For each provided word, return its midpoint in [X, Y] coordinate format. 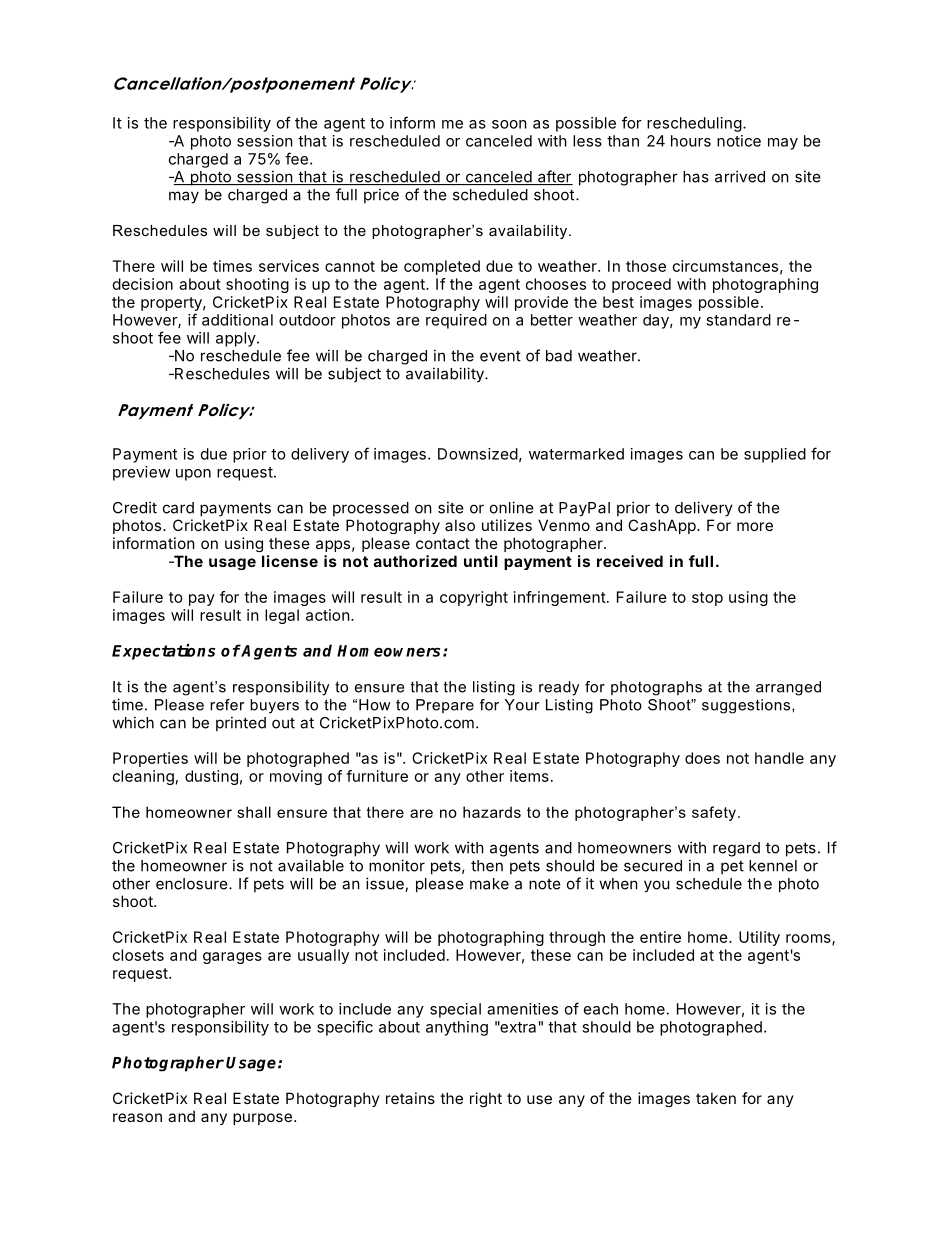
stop [707, 599]
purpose [262, 1119]
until [481, 561]
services [289, 266]
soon [509, 124]
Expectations [163, 652]
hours [691, 141]
